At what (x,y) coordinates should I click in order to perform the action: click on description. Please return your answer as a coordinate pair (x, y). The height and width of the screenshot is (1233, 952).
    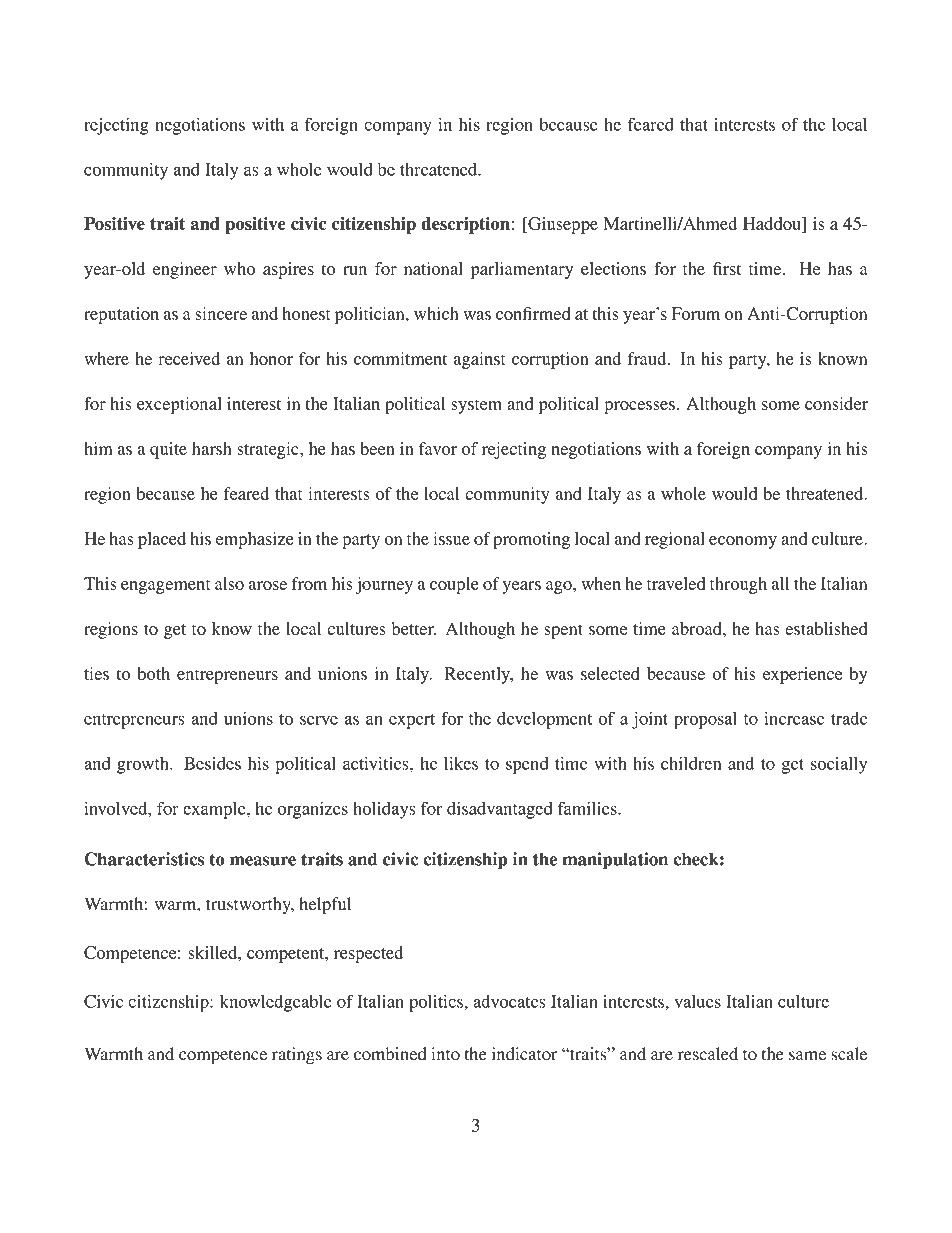
    Looking at the image, I should click on (466, 225).
